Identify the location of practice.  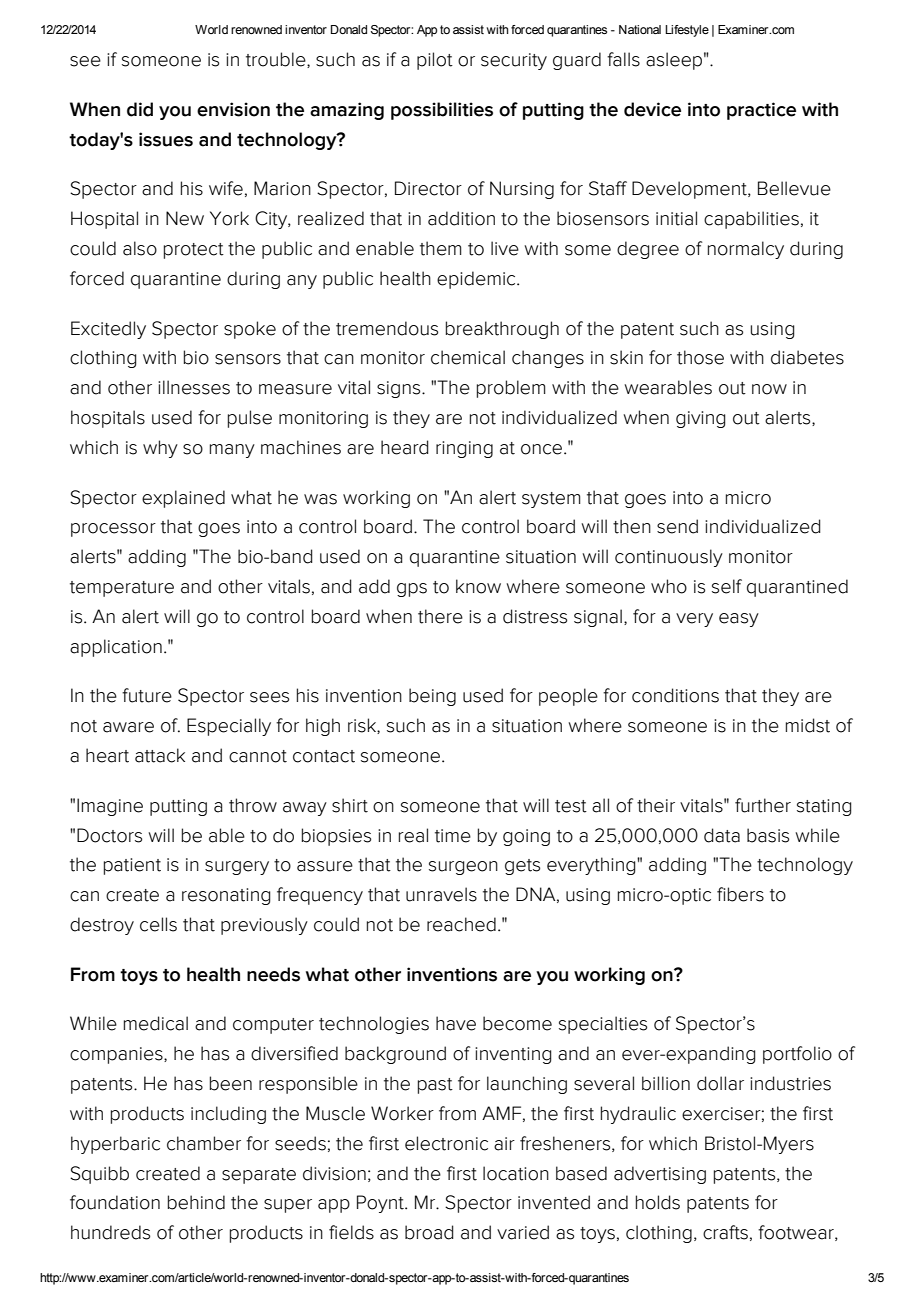
(761, 111).
